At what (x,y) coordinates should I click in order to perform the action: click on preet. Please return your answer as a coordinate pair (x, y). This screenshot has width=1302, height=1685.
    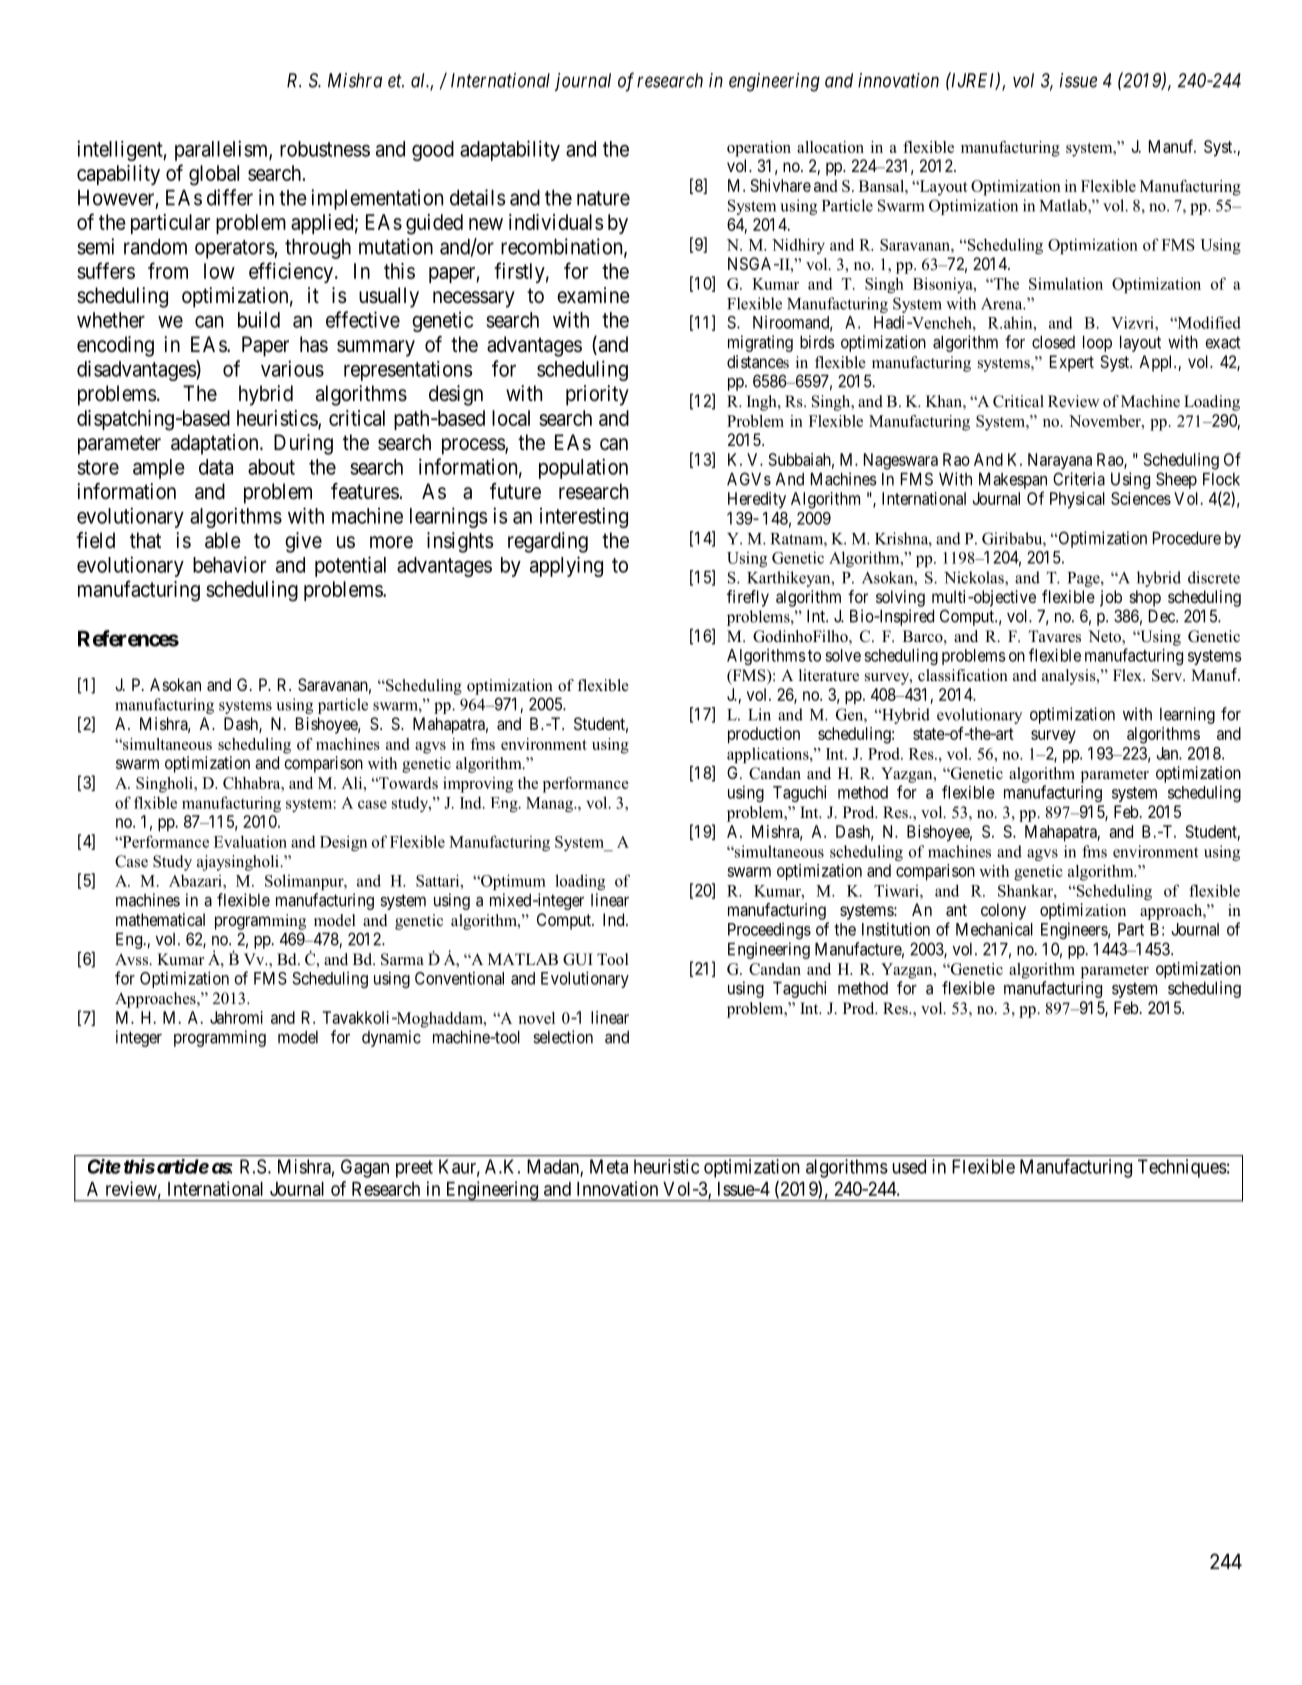
    Looking at the image, I should click on (414, 1169).
